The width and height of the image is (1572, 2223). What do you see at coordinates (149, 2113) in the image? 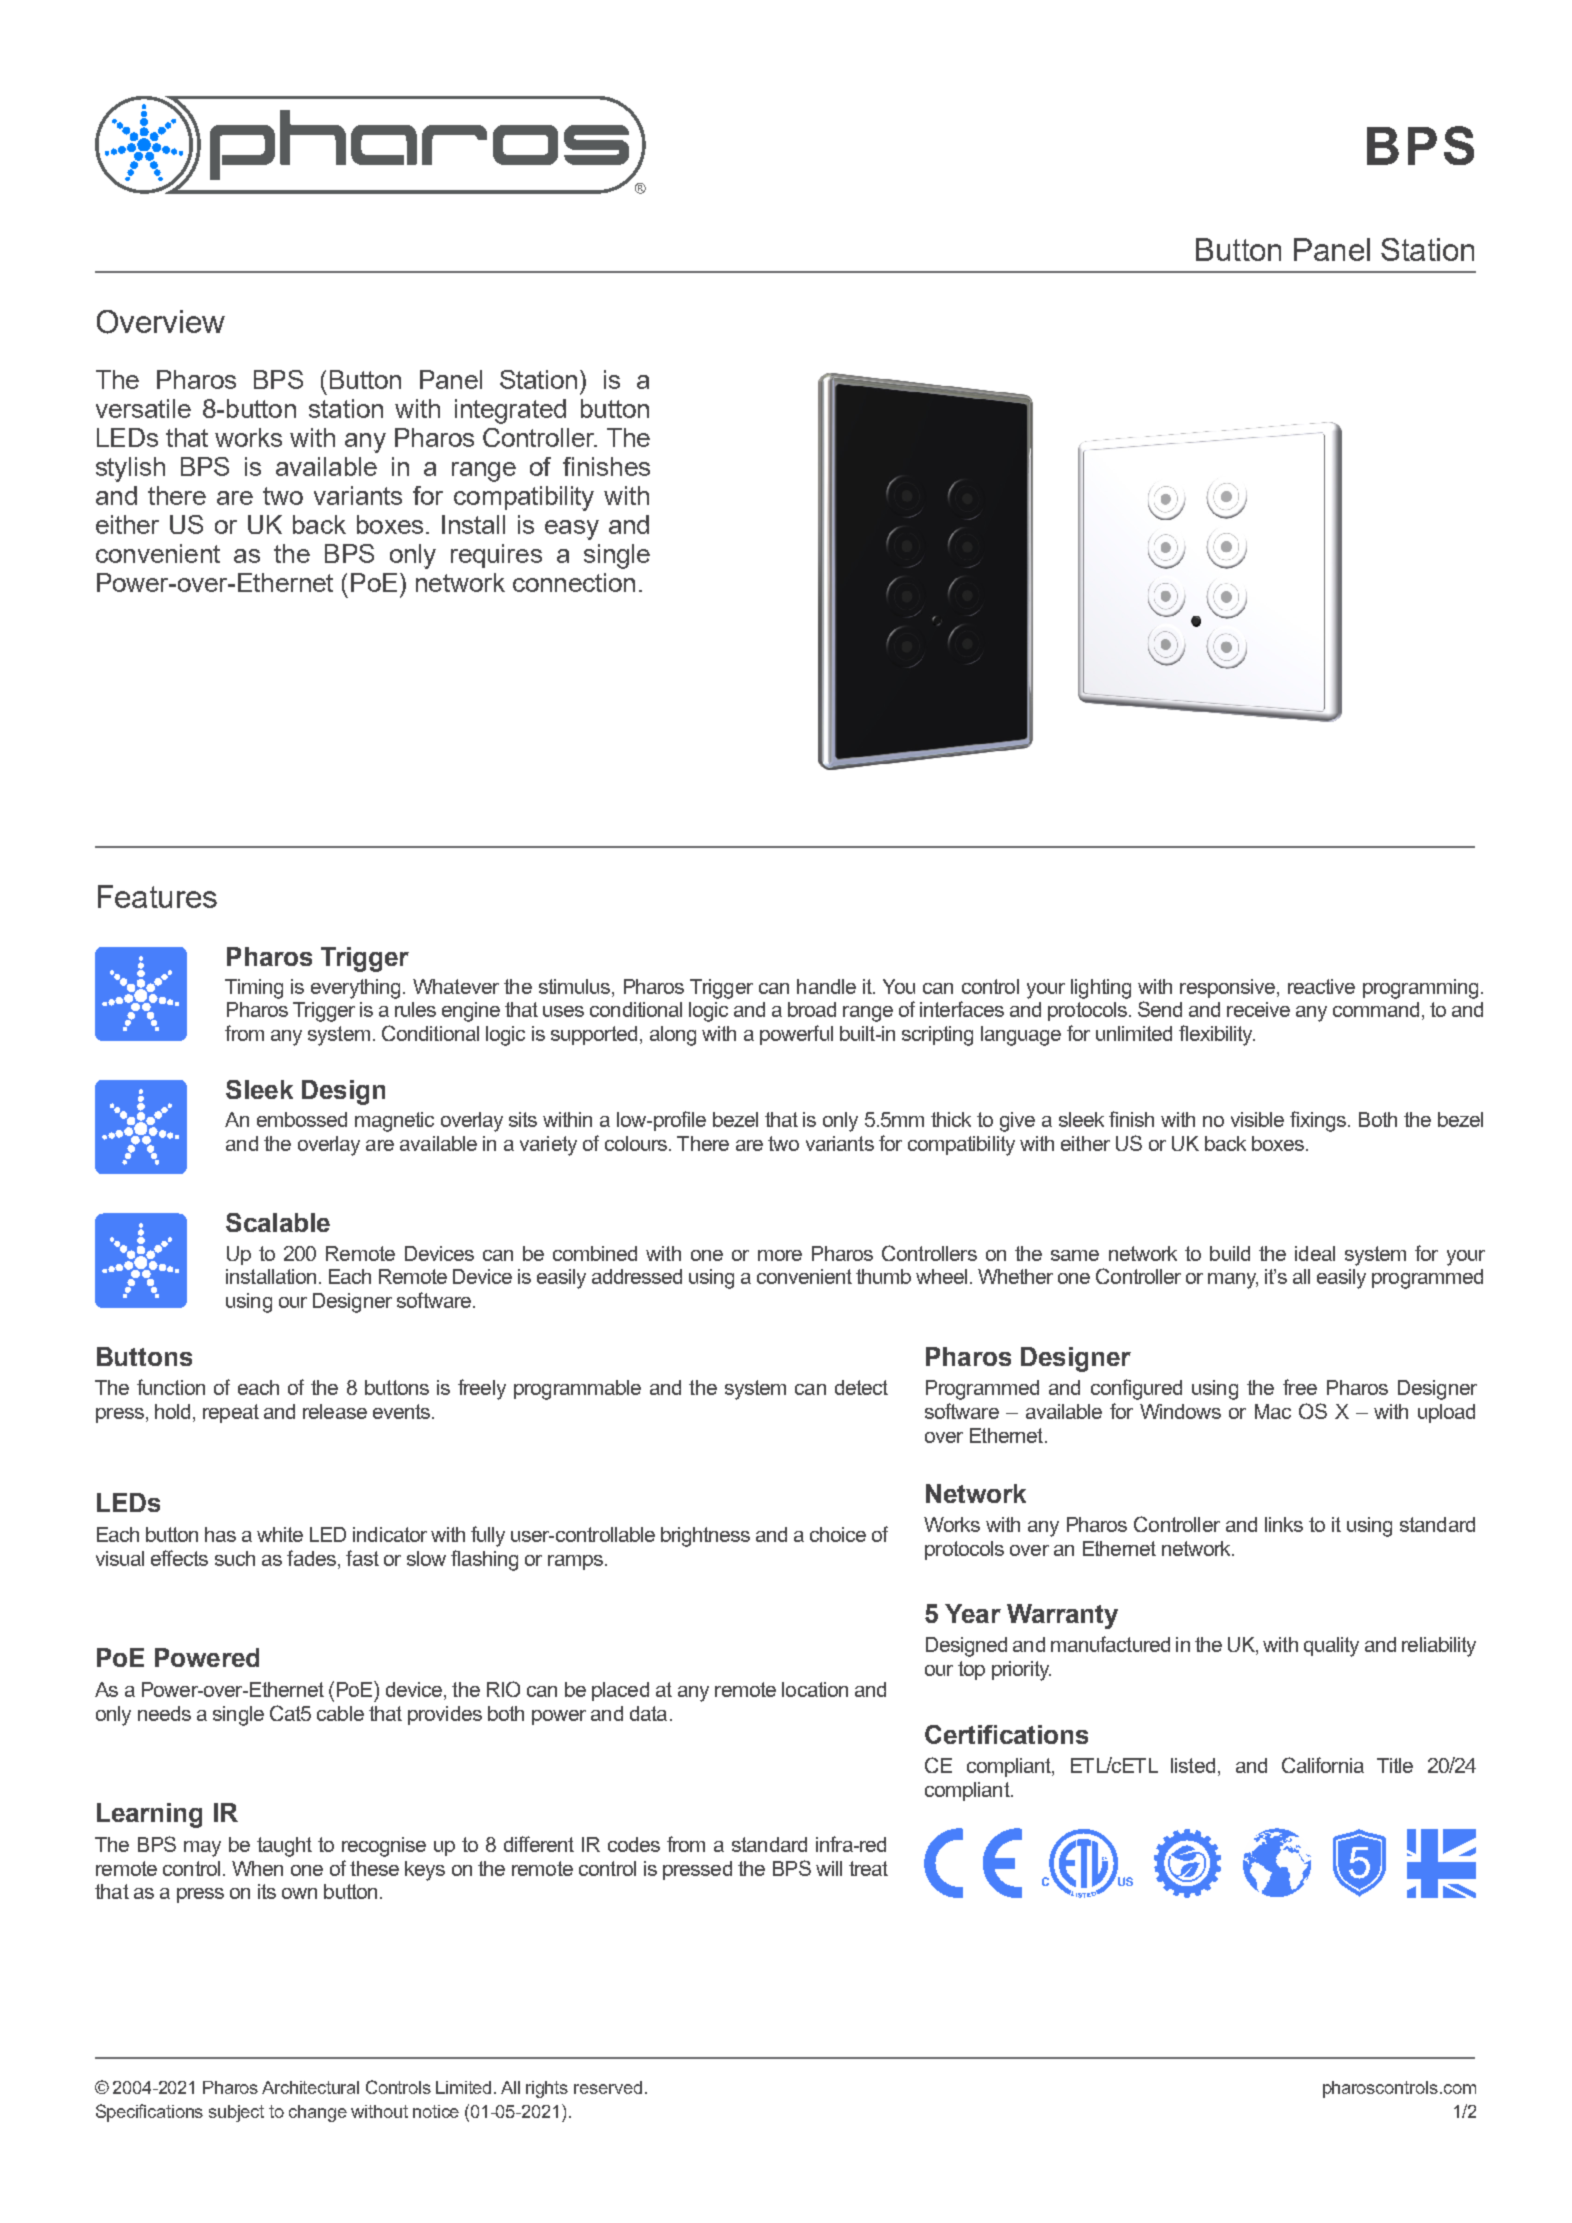
I see `Specifications` at bounding box center [149, 2113].
